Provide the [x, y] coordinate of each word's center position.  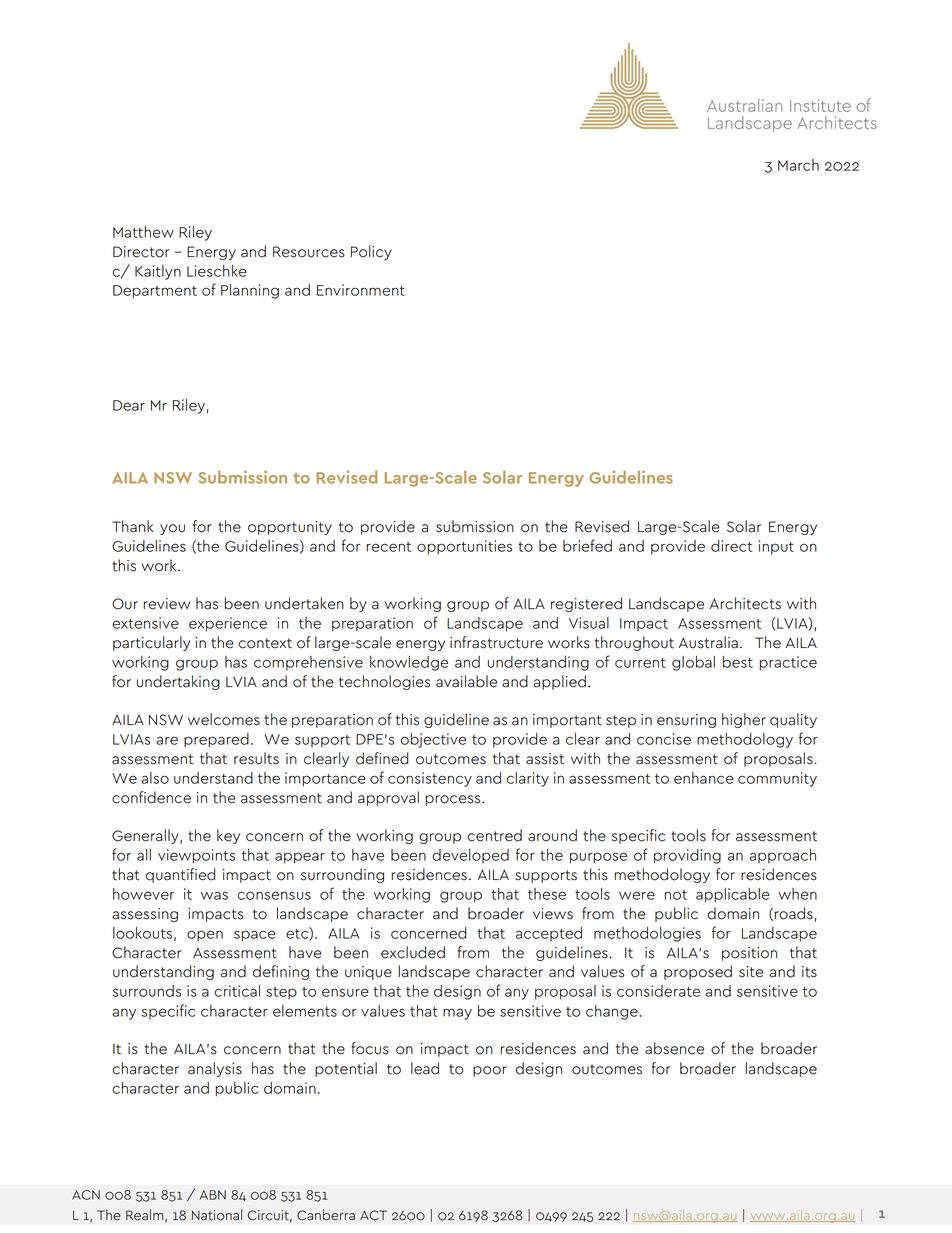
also [155, 778]
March [798, 165]
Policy [371, 252]
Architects [745, 603]
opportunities [464, 547]
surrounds [147, 991]
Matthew [143, 232]
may [457, 1014]
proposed [698, 972]
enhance [704, 778]
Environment [361, 290]
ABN [213, 1195]
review [166, 604]
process [454, 800]
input [776, 547]
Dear [129, 405]
